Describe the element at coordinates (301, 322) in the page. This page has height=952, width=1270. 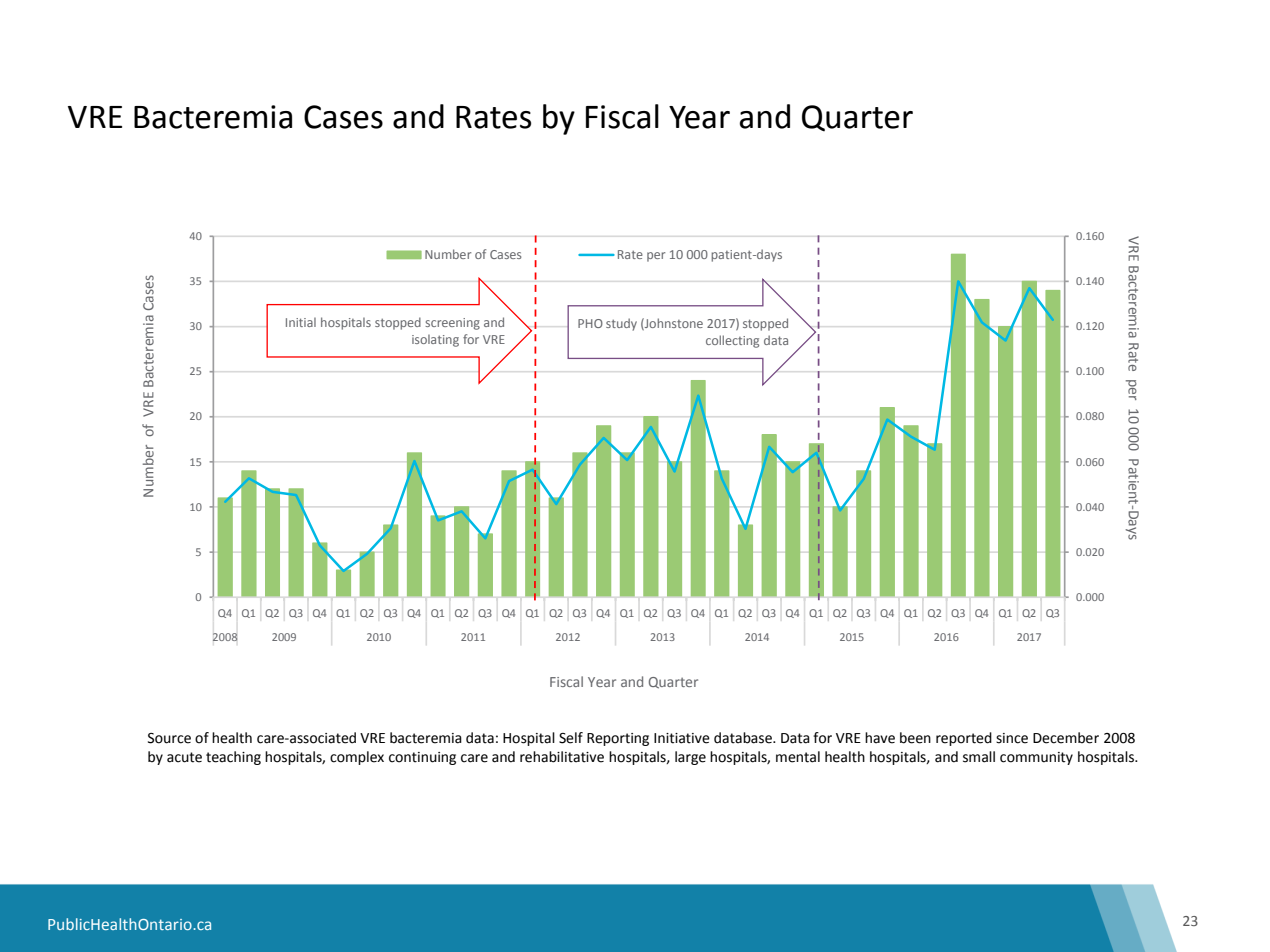
I see `Initial` at that location.
